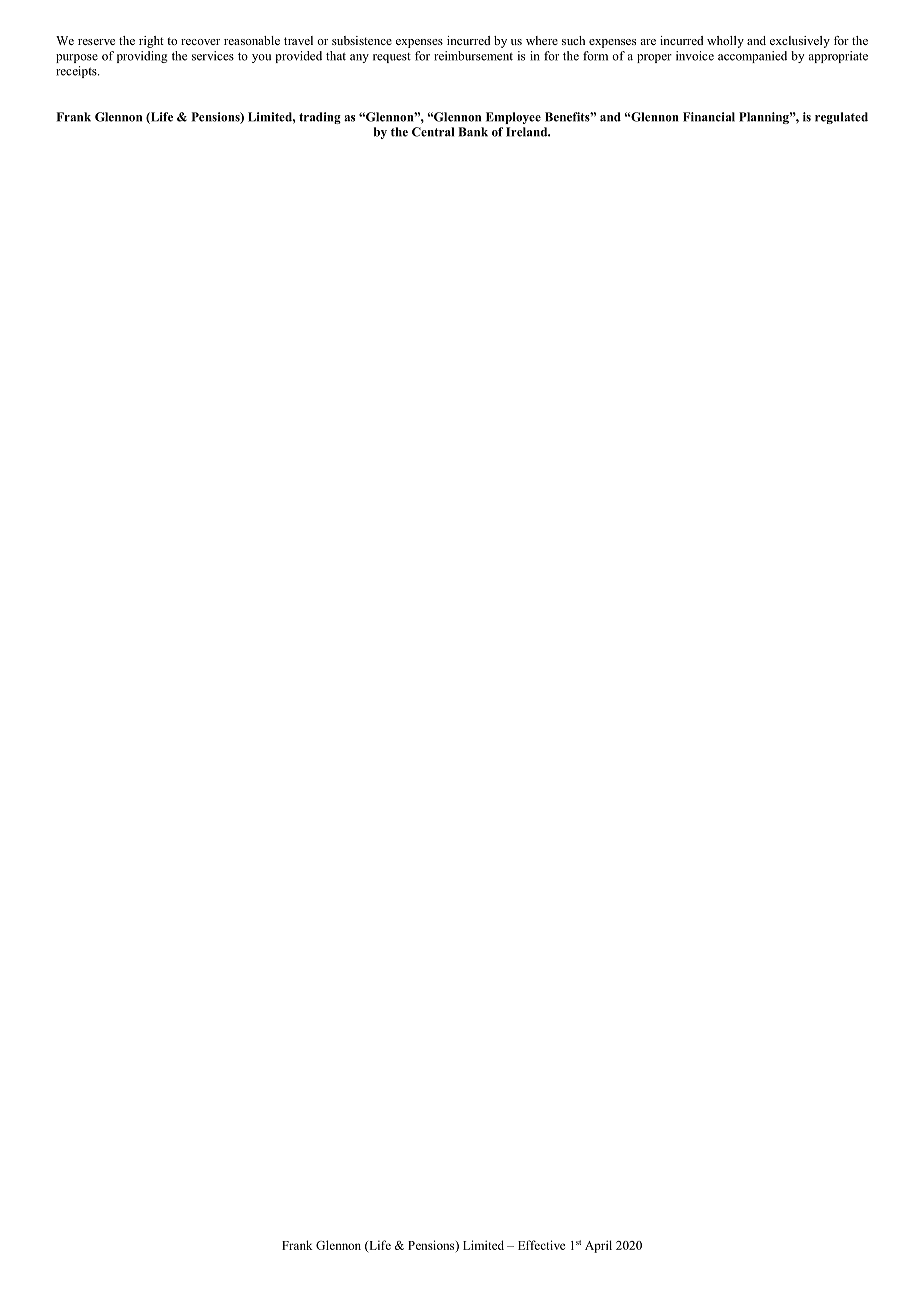 This screenshot has height=1308, width=924. What do you see at coordinates (709, 117) in the screenshot?
I see `Financial` at bounding box center [709, 117].
